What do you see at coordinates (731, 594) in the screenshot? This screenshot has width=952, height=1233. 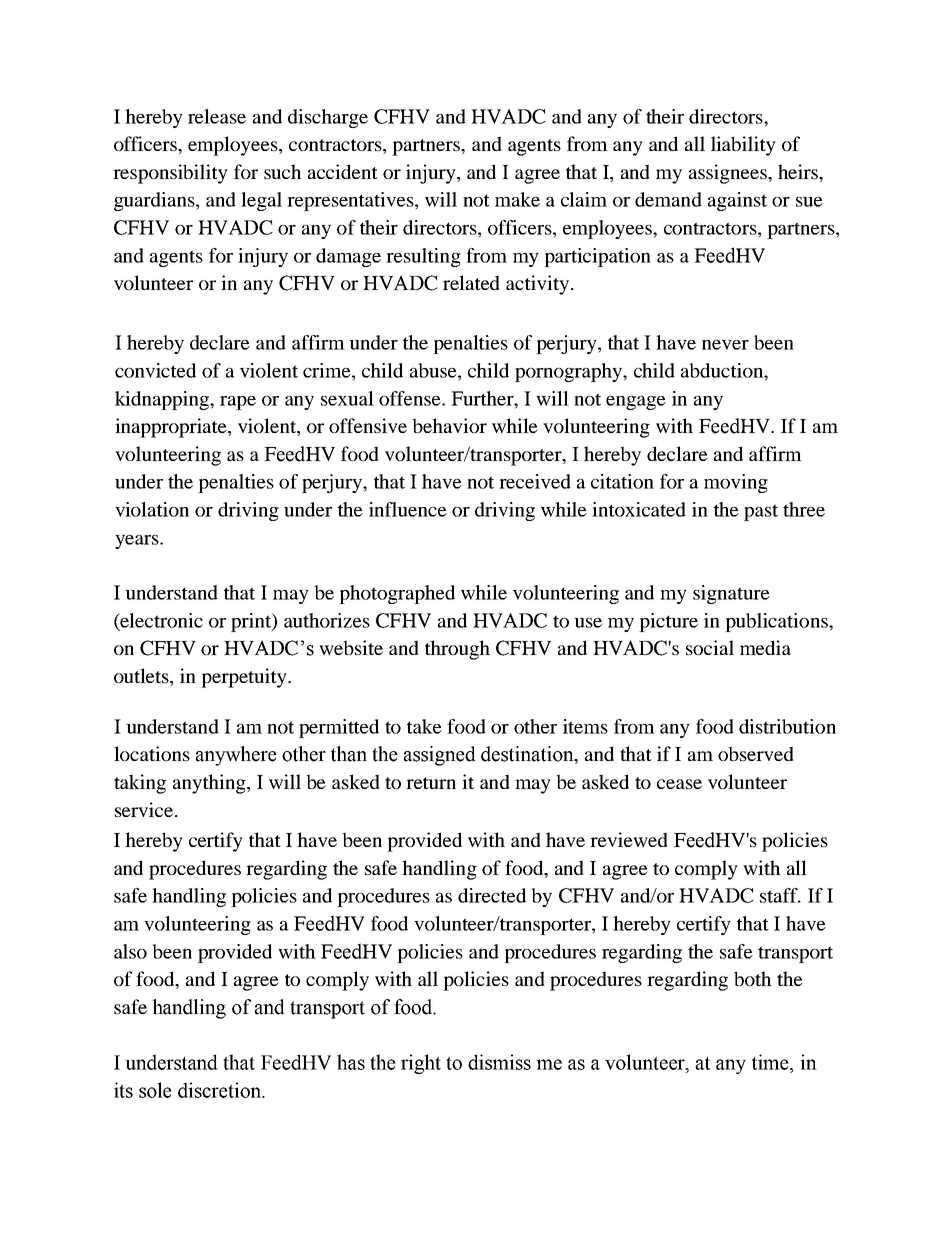 I see `signature` at bounding box center [731, 594].
